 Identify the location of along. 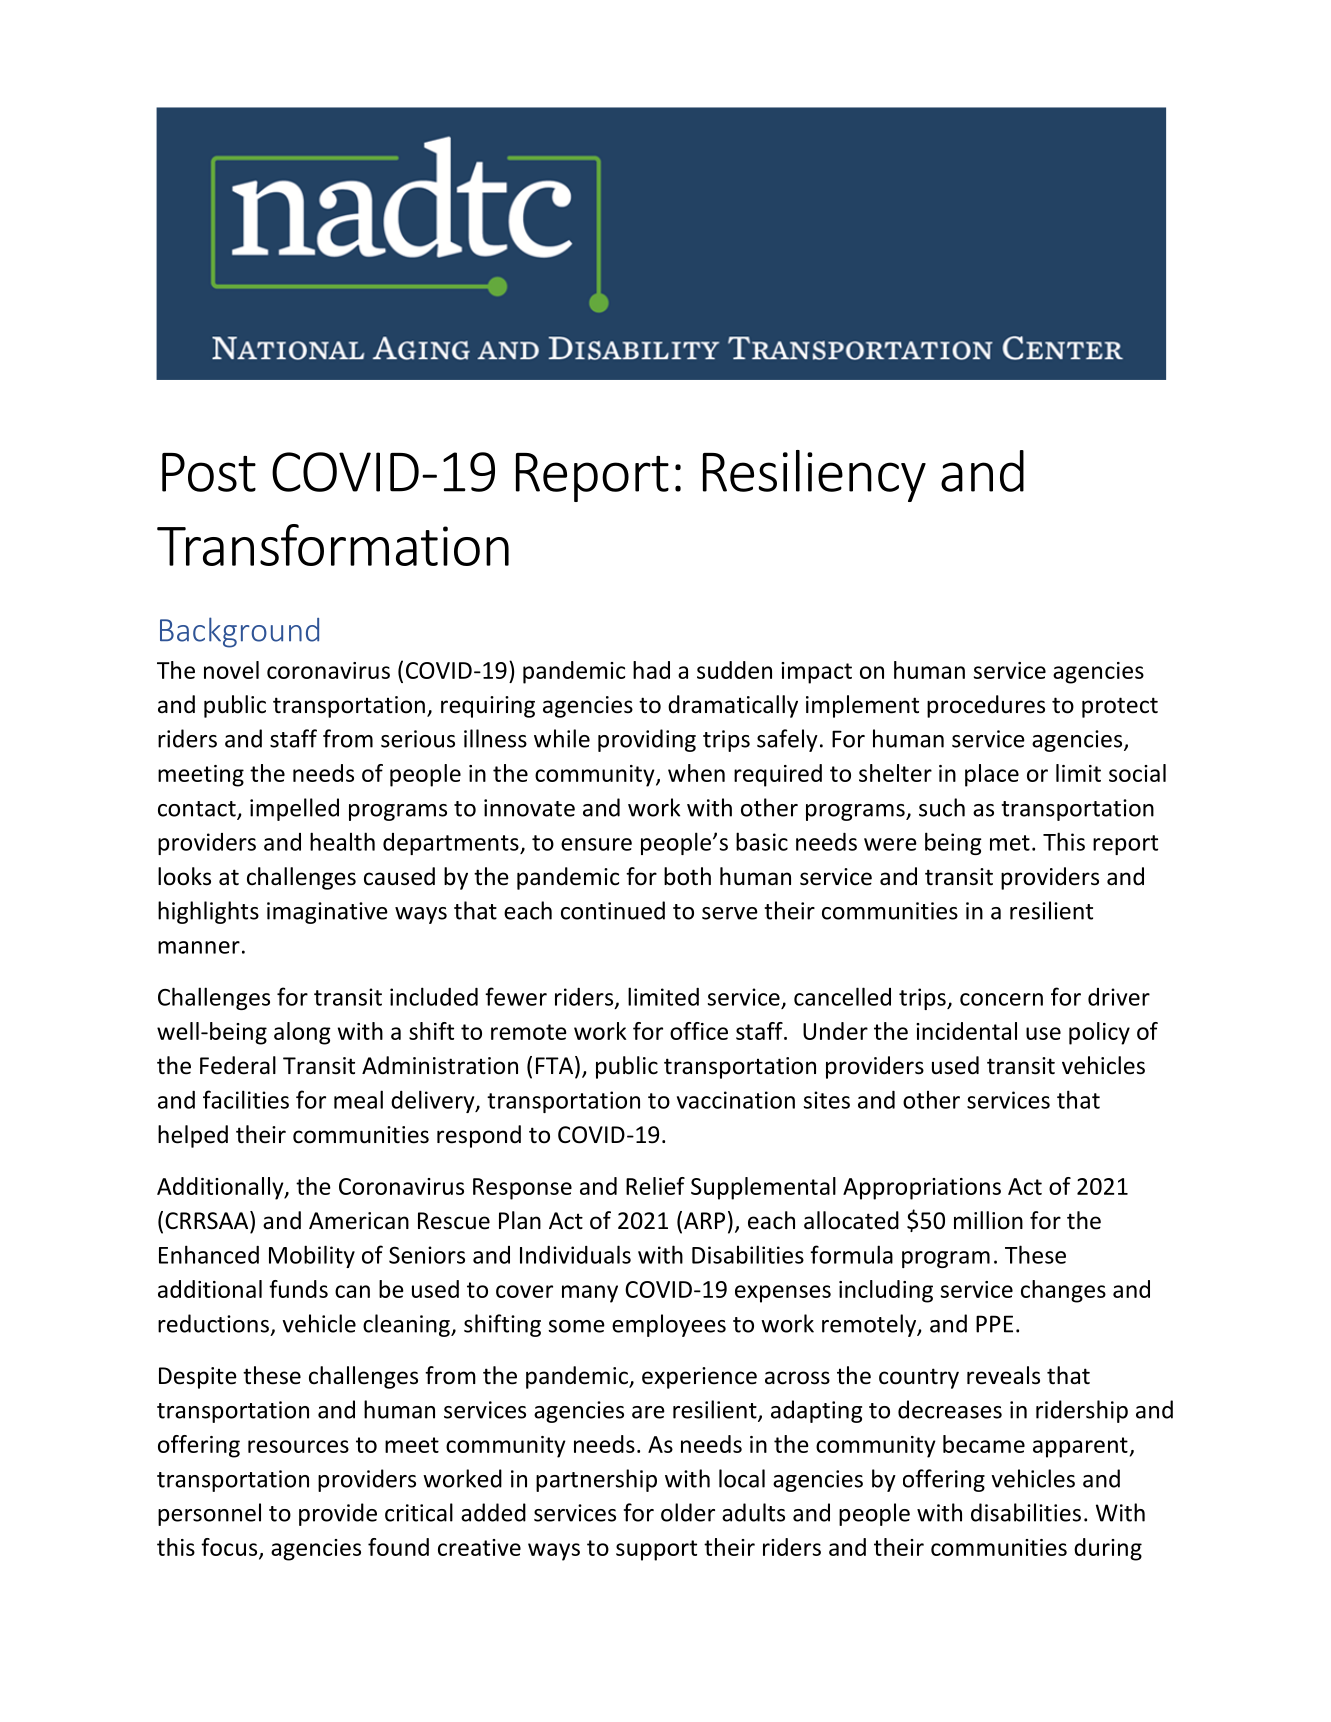
(302, 1033).
